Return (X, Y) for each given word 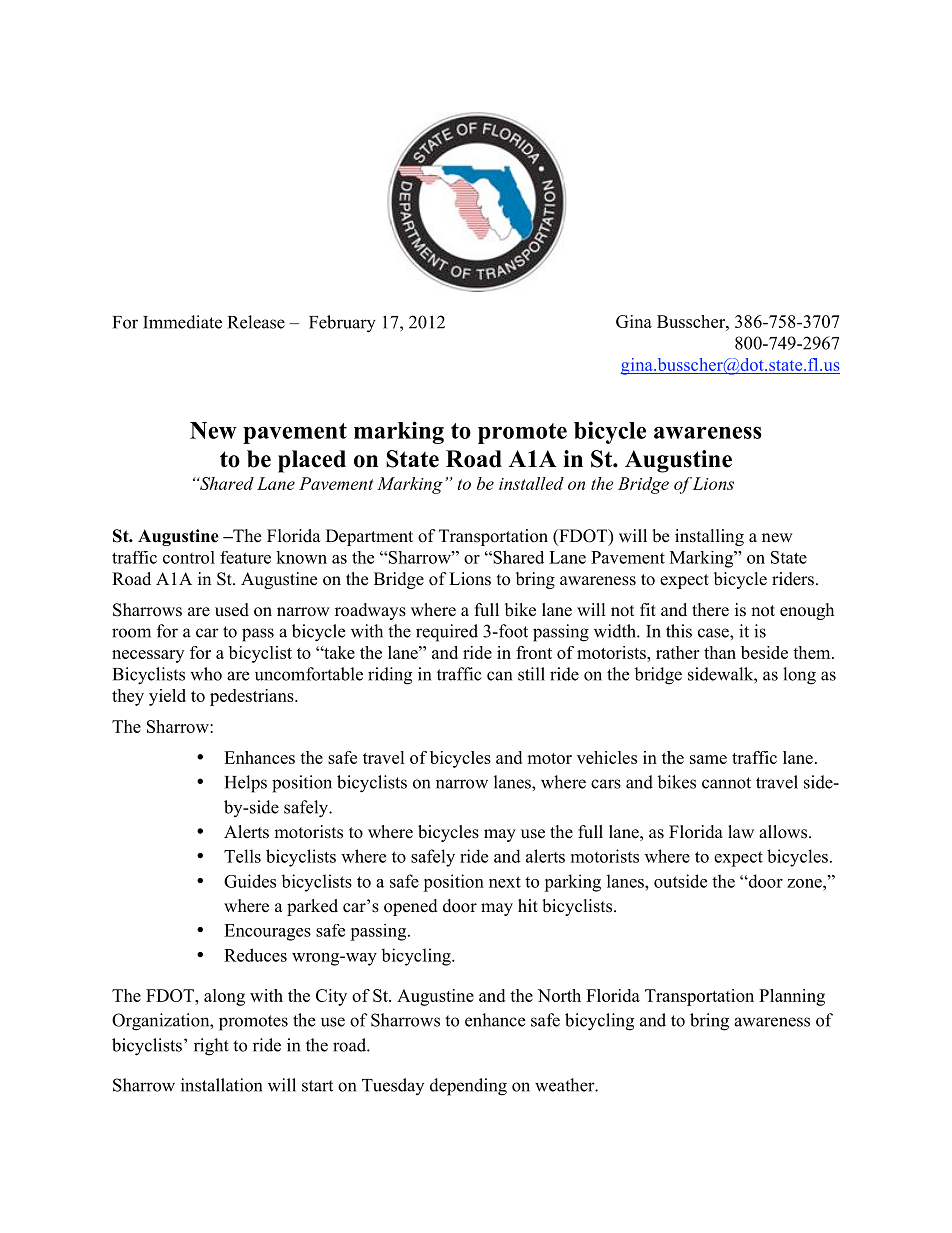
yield (167, 697)
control (189, 557)
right (211, 1047)
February (342, 324)
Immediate (182, 322)
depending (468, 1087)
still (531, 674)
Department (369, 537)
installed (531, 483)
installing (709, 537)
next (505, 882)
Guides (250, 881)
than (720, 652)
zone (805, 883)
